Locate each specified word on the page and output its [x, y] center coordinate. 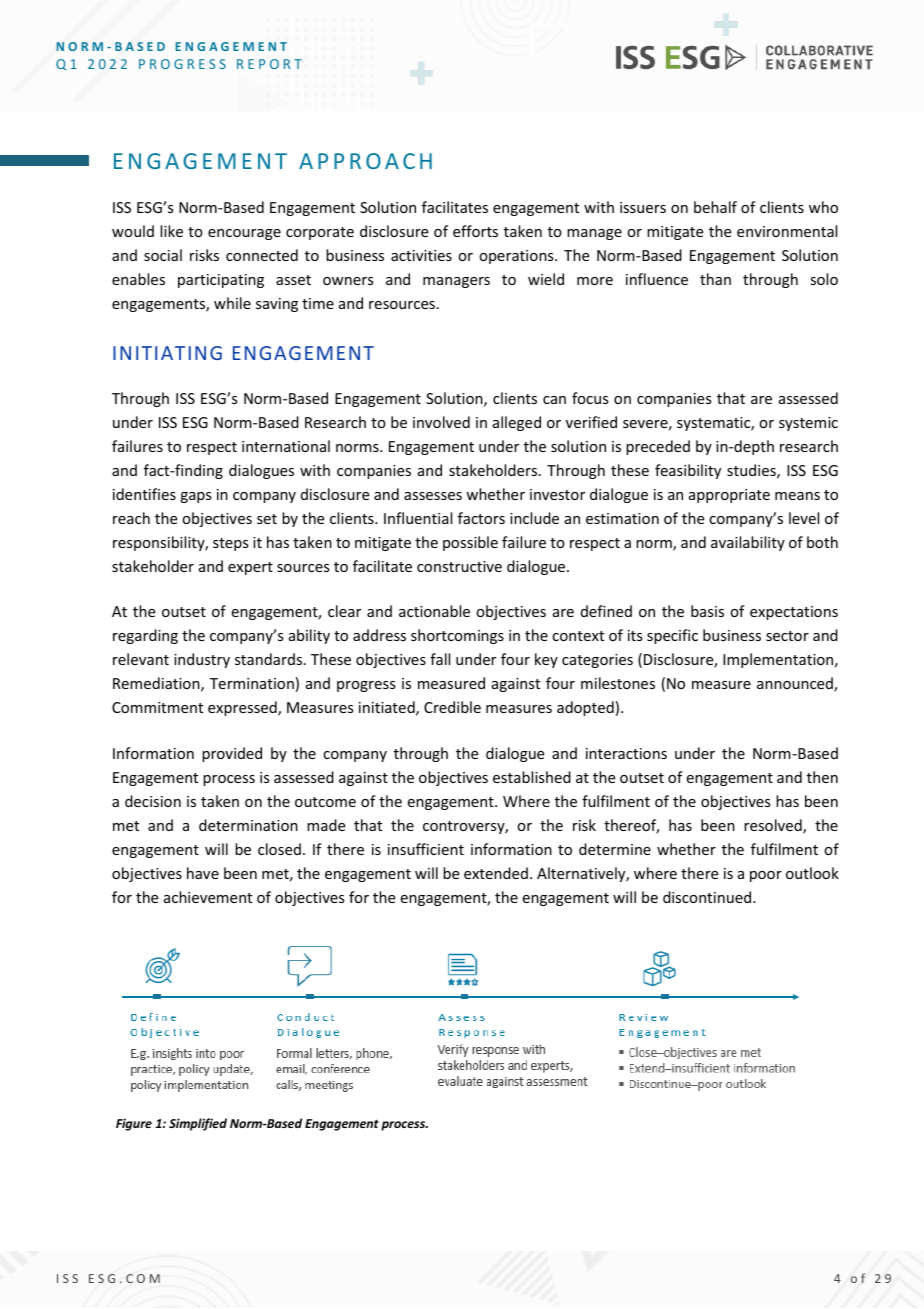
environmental [787, 231]
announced [796, 684]
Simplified [198, 1124]
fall [440, 659]
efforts [475, 231]
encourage [244, 234]
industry [202, 660]
